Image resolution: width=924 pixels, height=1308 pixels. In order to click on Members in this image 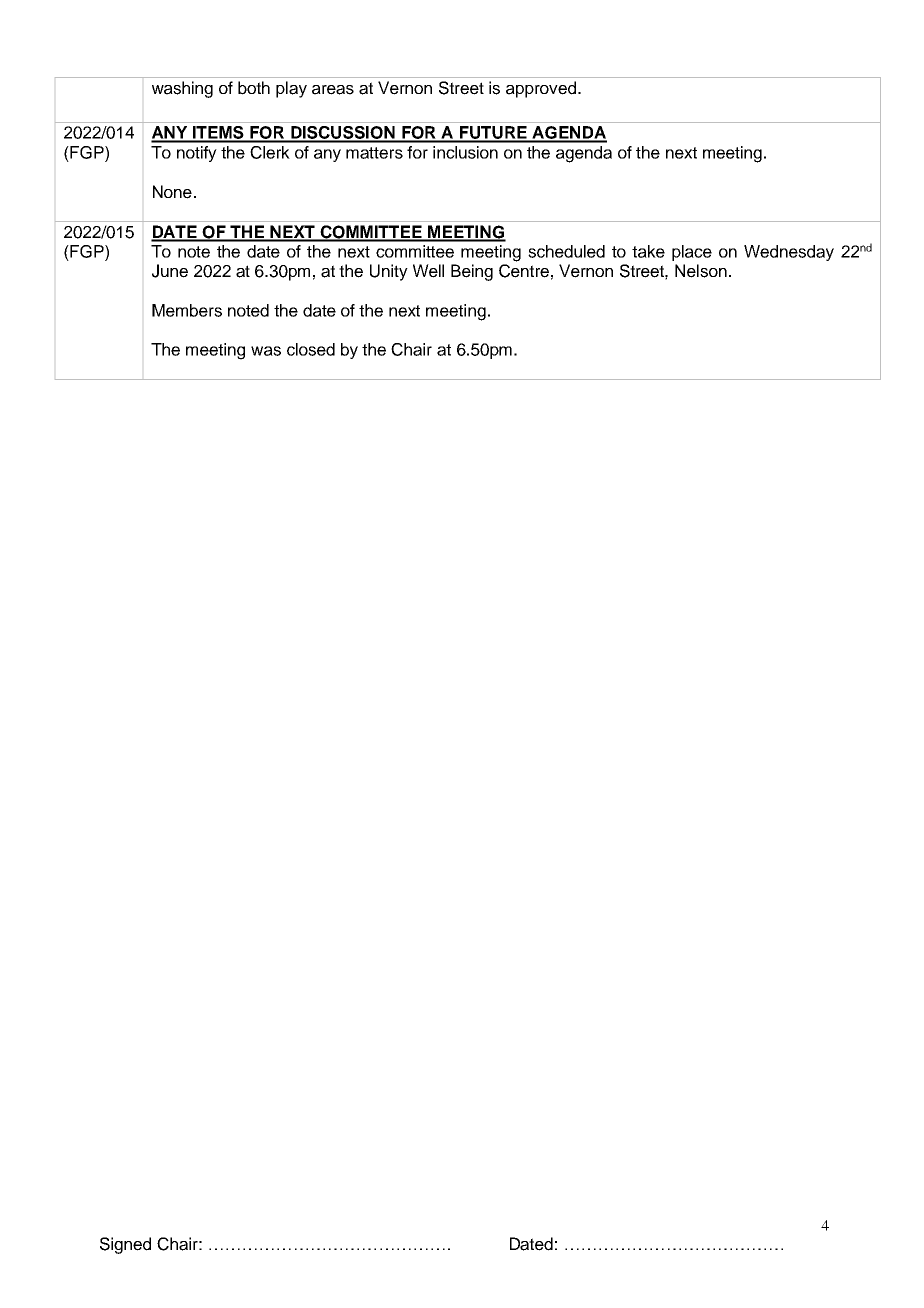, I will do `click(187, 310)`.
